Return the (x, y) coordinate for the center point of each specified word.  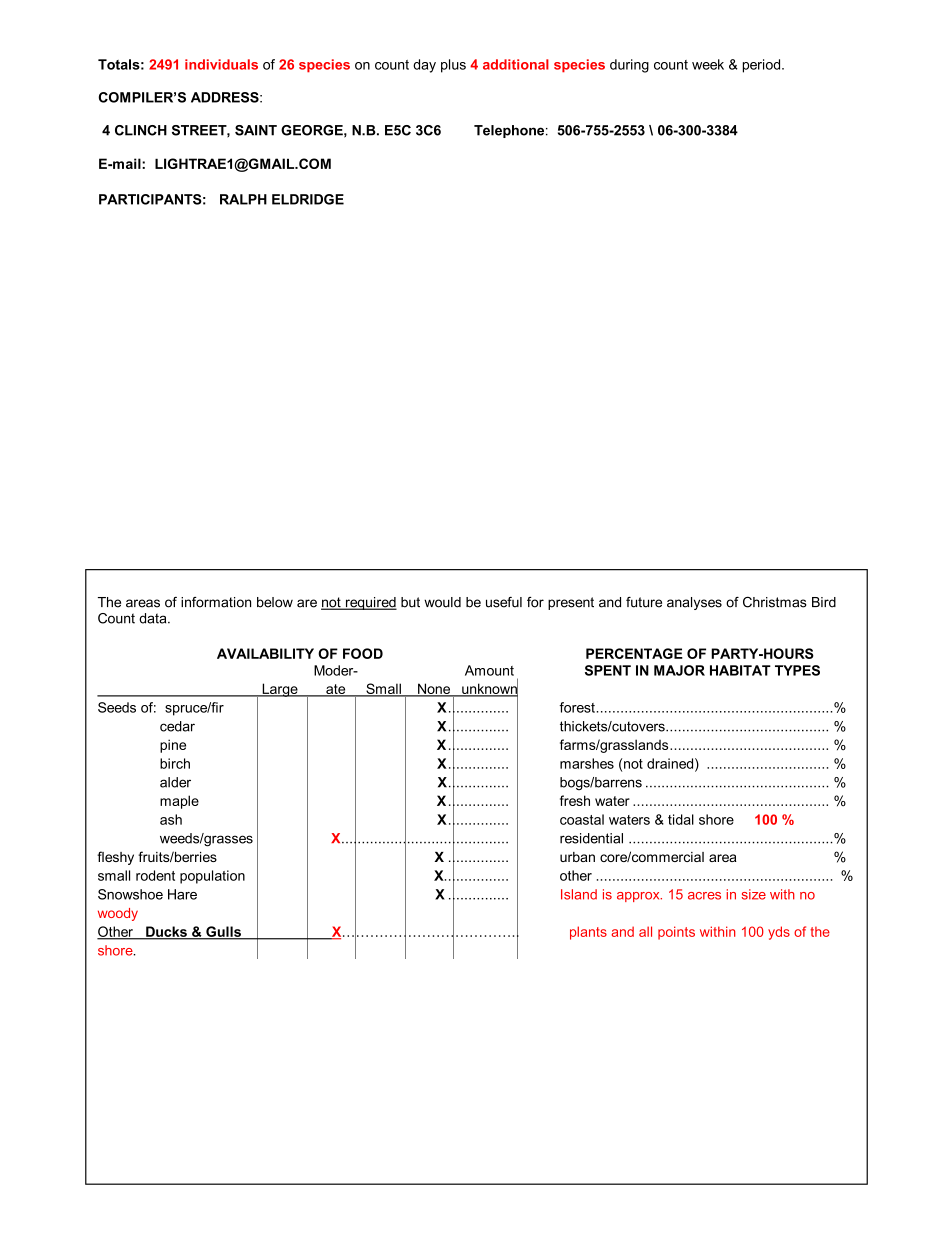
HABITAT (740, 670)
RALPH (243, 199)
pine (173, 746)
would (442, 602)
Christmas (775, 602)
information (216, 602)
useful (504, 602)
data (154, 618)
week (708, 64)
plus (453, 66)
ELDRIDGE (308, 199)
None (434, 689)
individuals (221, 64)
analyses (694, 603)
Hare (182, 894)
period (763, 66)
